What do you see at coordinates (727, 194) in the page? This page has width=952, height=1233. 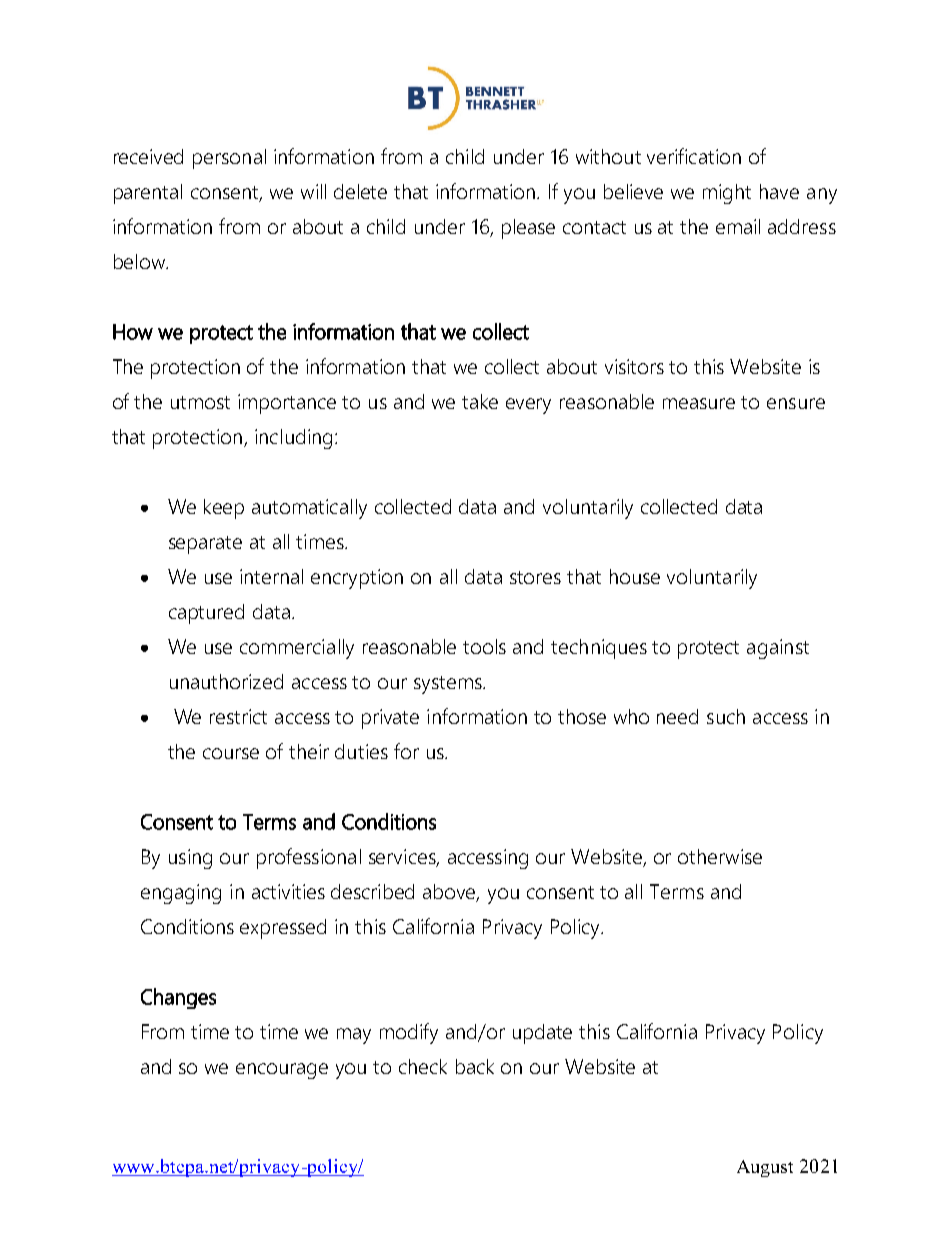 I see `might` at bounding box center [727, 194].
